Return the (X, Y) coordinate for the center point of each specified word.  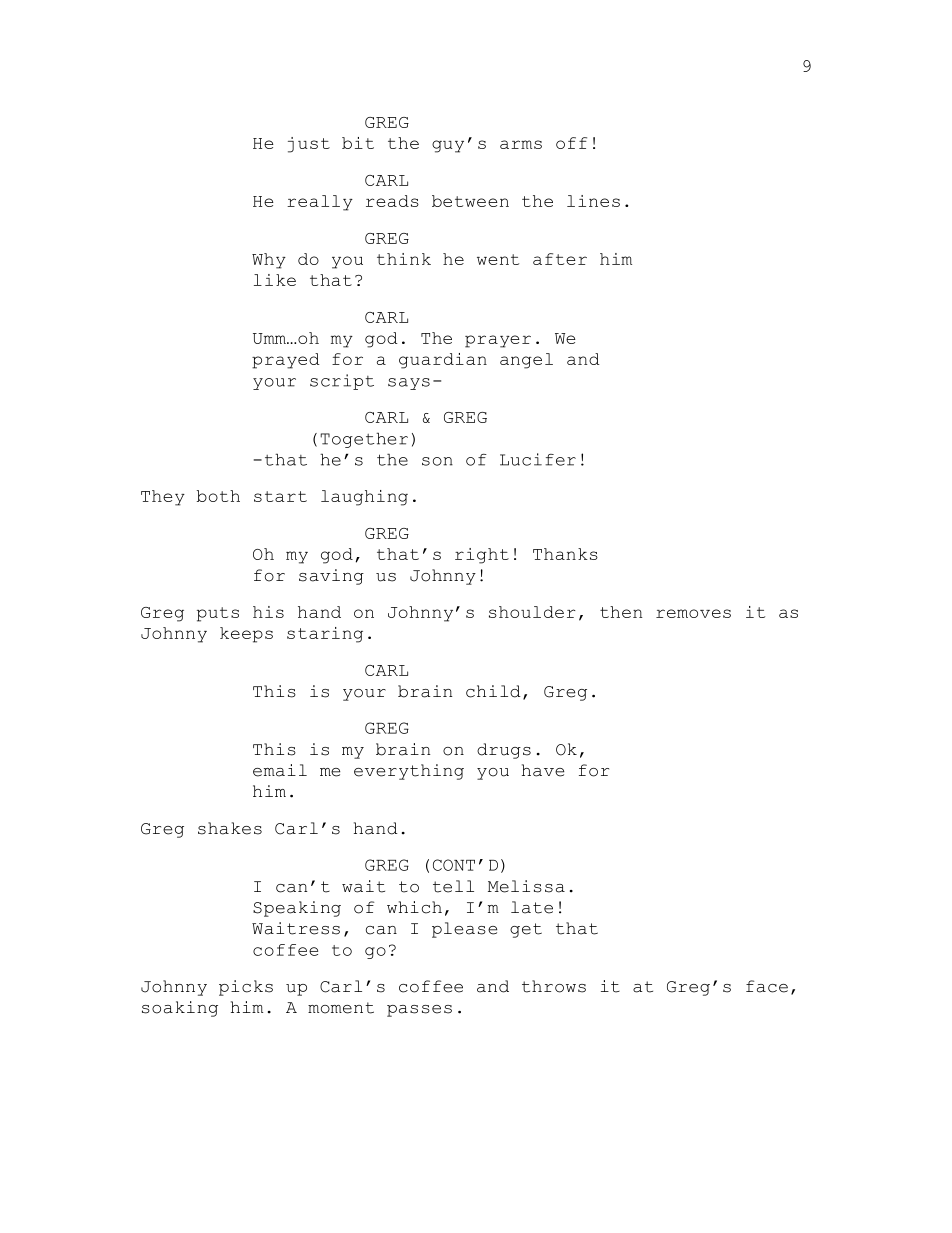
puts (218, 614)
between (470, 201)
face (767, 986)
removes (693, 613)
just (309, 145)
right (482, 556)
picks (246, 988)
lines (593, 201)
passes (419, 1011)
